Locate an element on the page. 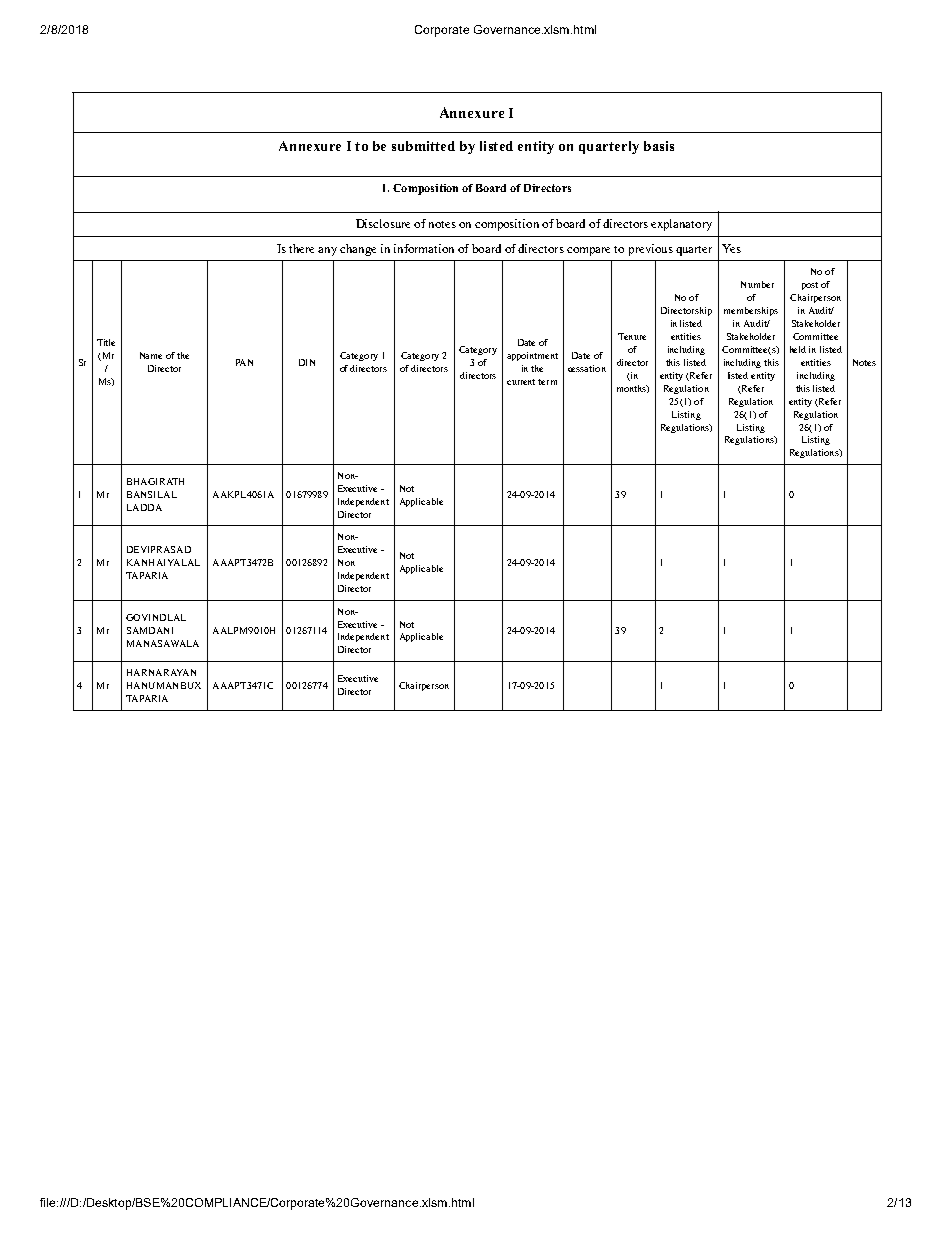 The width and height of the page is (952, 1233). PAN is located at coordinates (244, 362).
